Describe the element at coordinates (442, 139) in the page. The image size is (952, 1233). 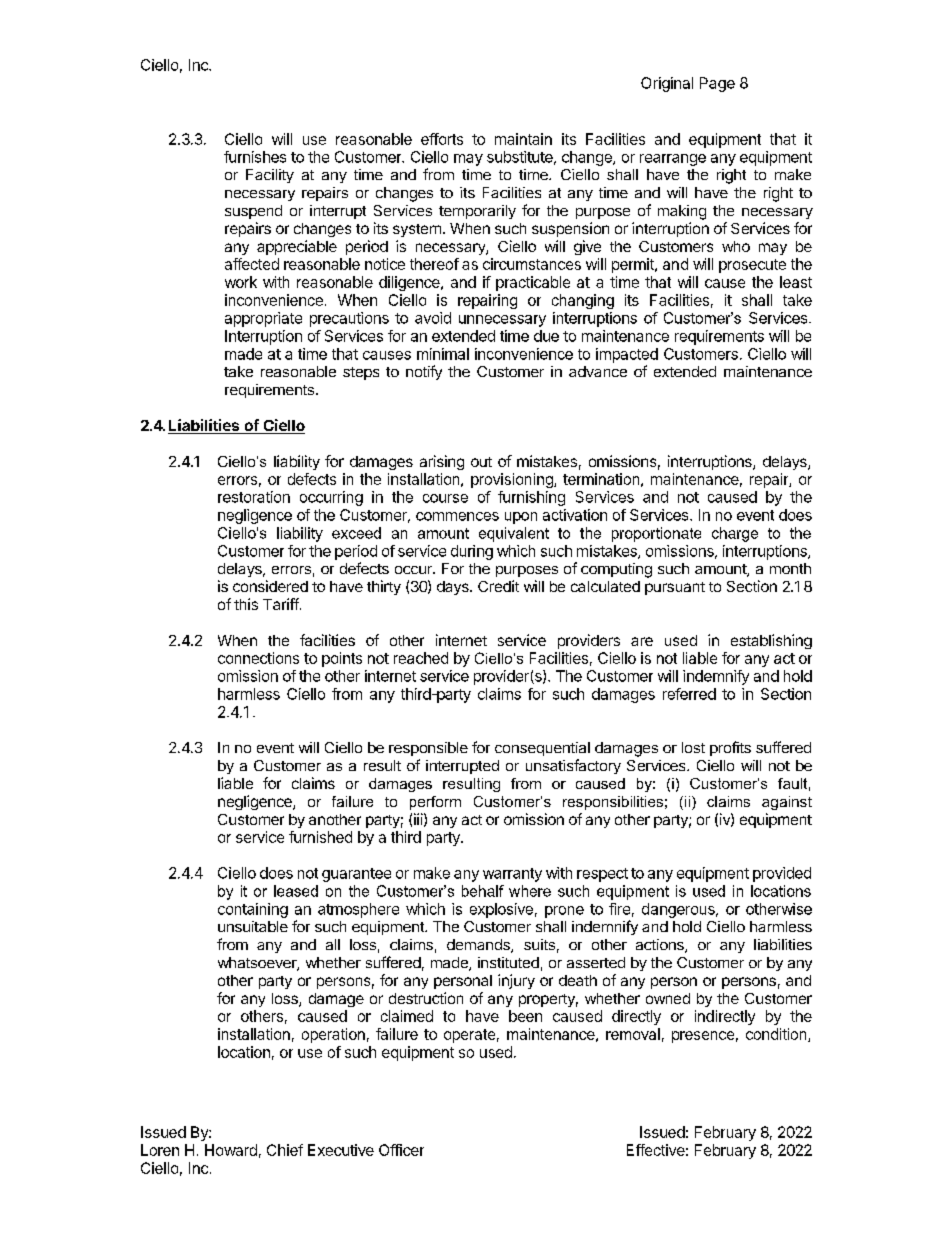
I see `efforts` at that location.
